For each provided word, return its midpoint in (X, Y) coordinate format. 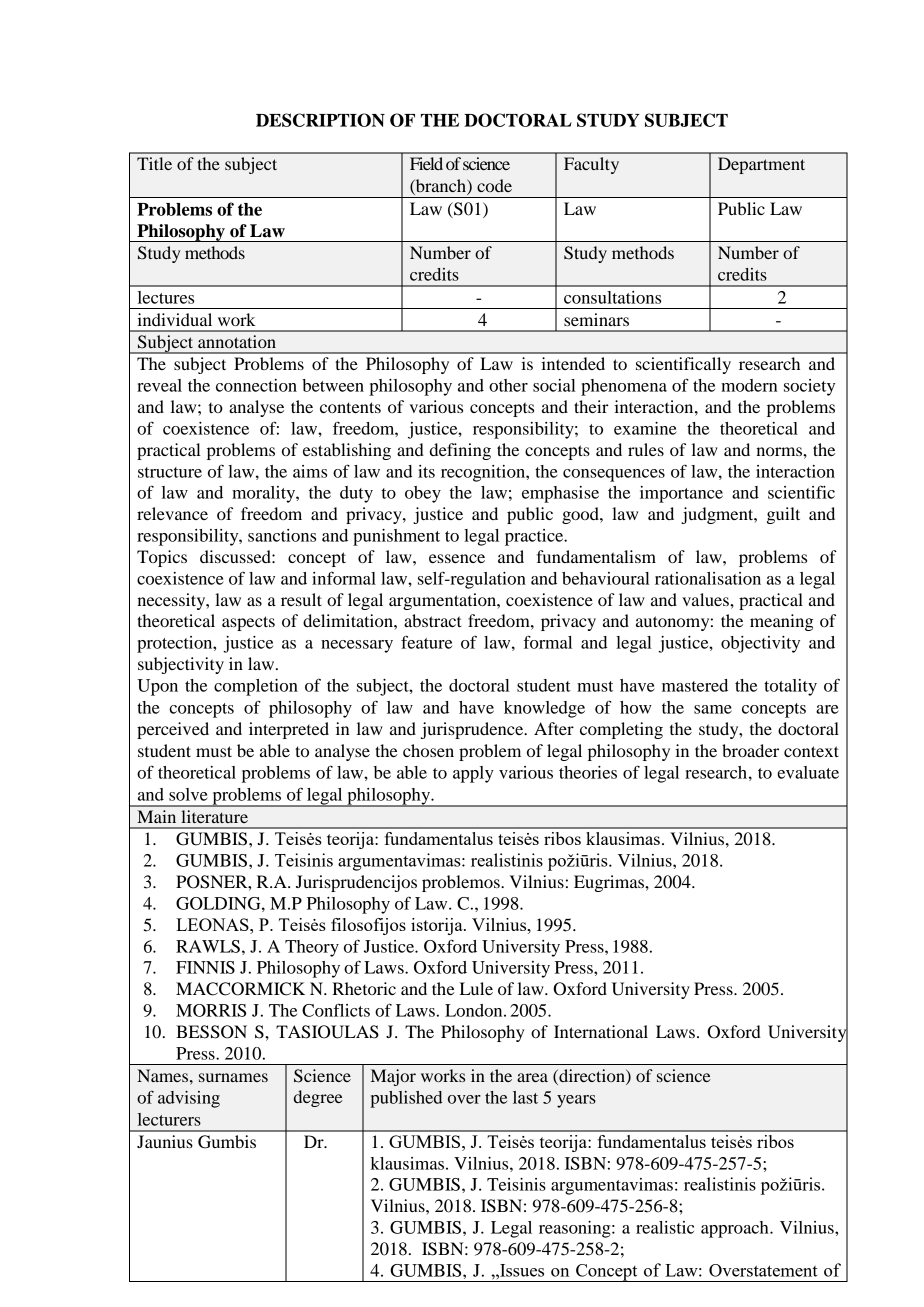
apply (473, 774)
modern (749, 385)
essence (457, 558)
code (494, 185)
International (601, 1031)
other (508, 385)
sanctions (282, 535)
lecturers (169, 1119)
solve (188, 794)
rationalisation (708, 578)
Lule (476, 988)
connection (256, 385)
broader (750, 750)
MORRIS (211, 1010)
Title (154, 163)
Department (761, 165)
